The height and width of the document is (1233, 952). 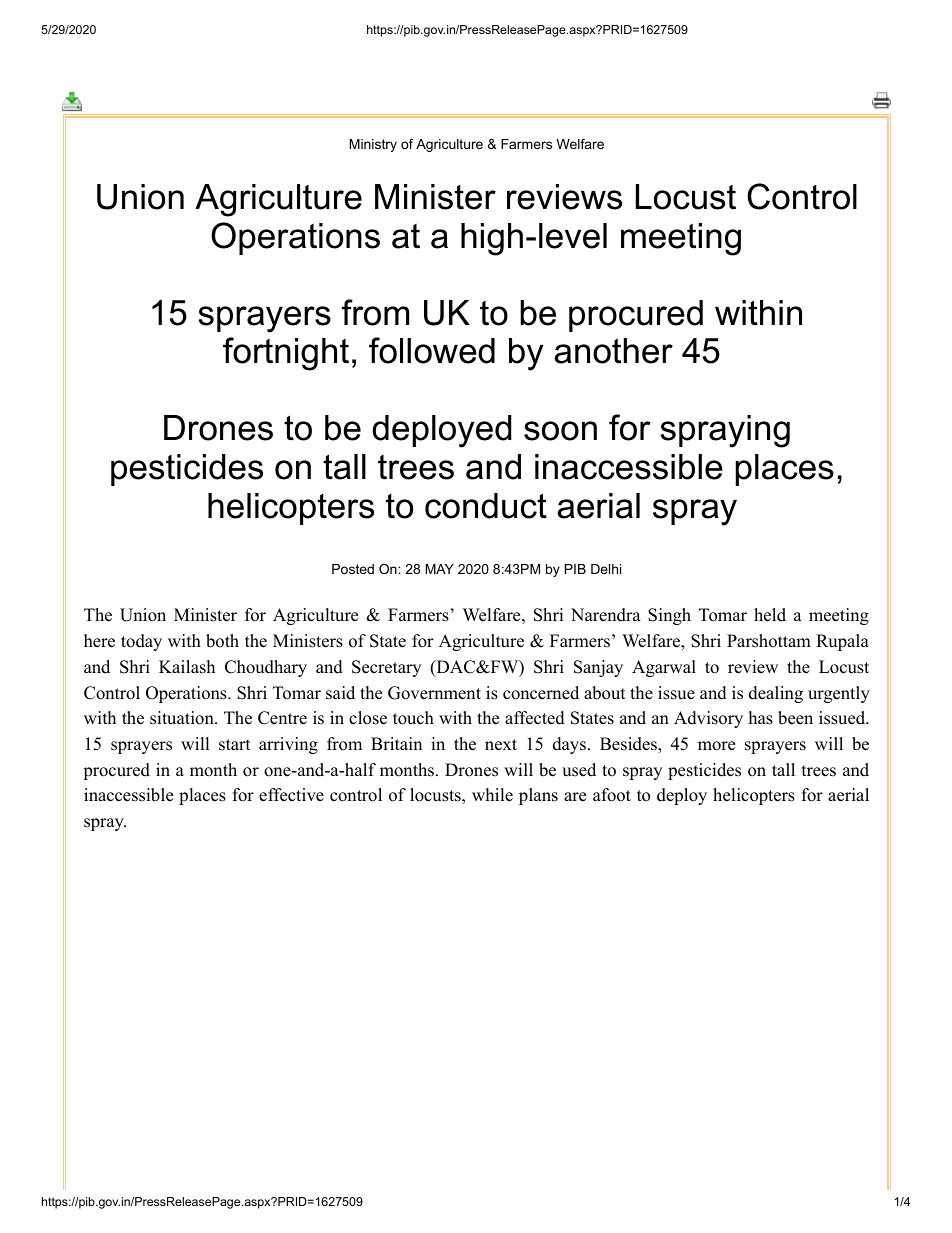 I want to click on Posted, so click(x=353, y=569).
